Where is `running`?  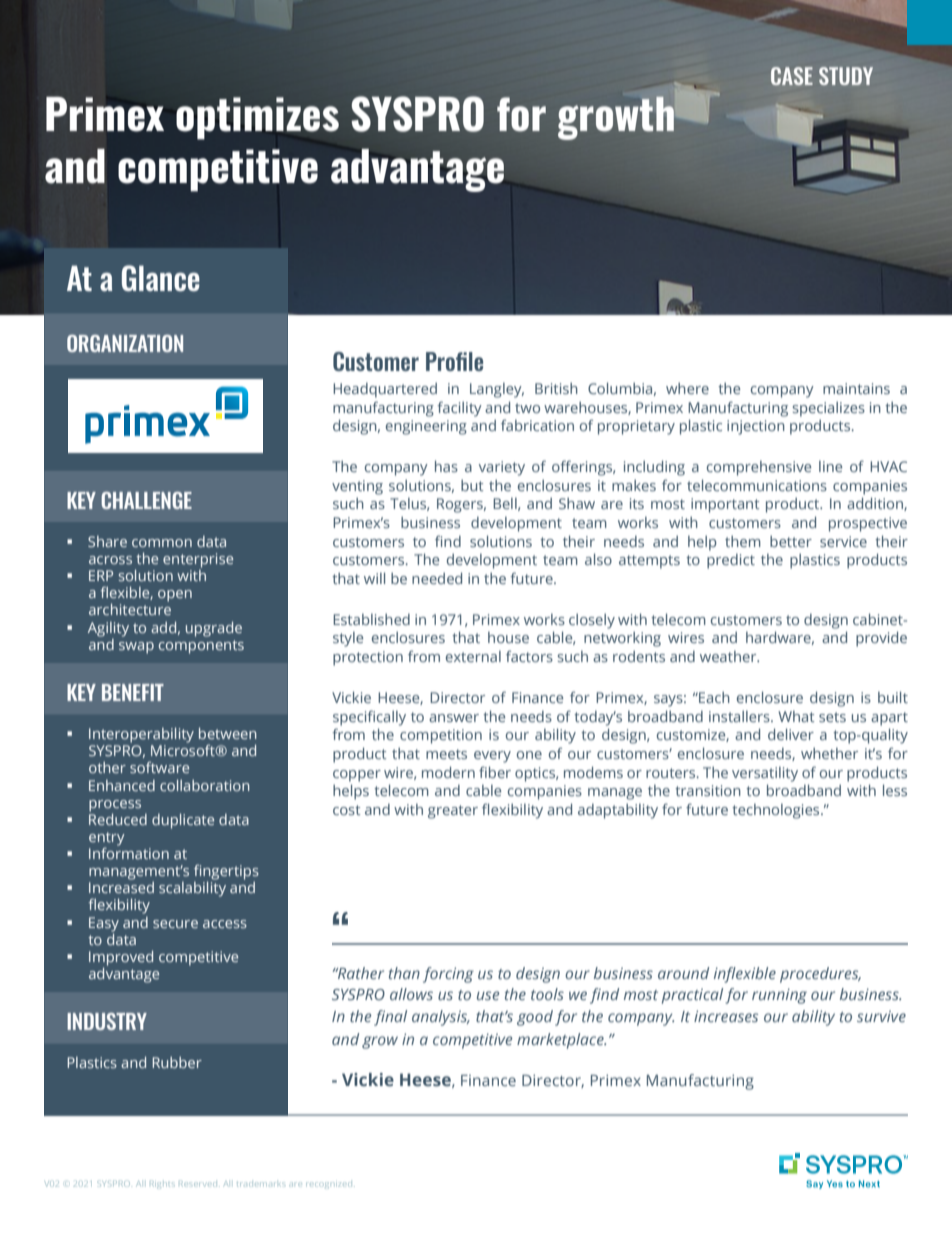
running is located at coordinates (779, 996).
